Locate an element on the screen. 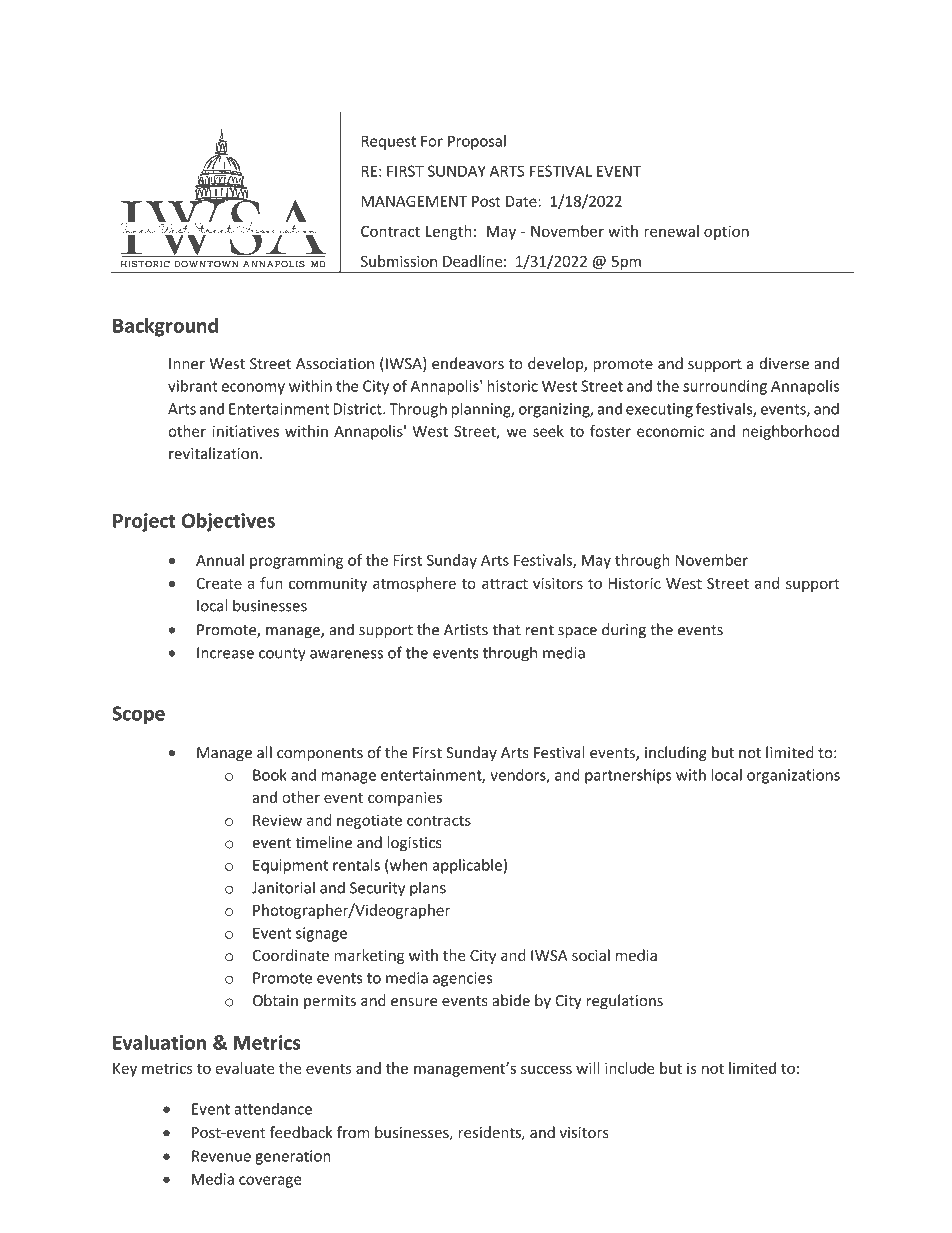 This screenshot has width=952, height=1233. Revenue is located at coordinates (221, 1156).
